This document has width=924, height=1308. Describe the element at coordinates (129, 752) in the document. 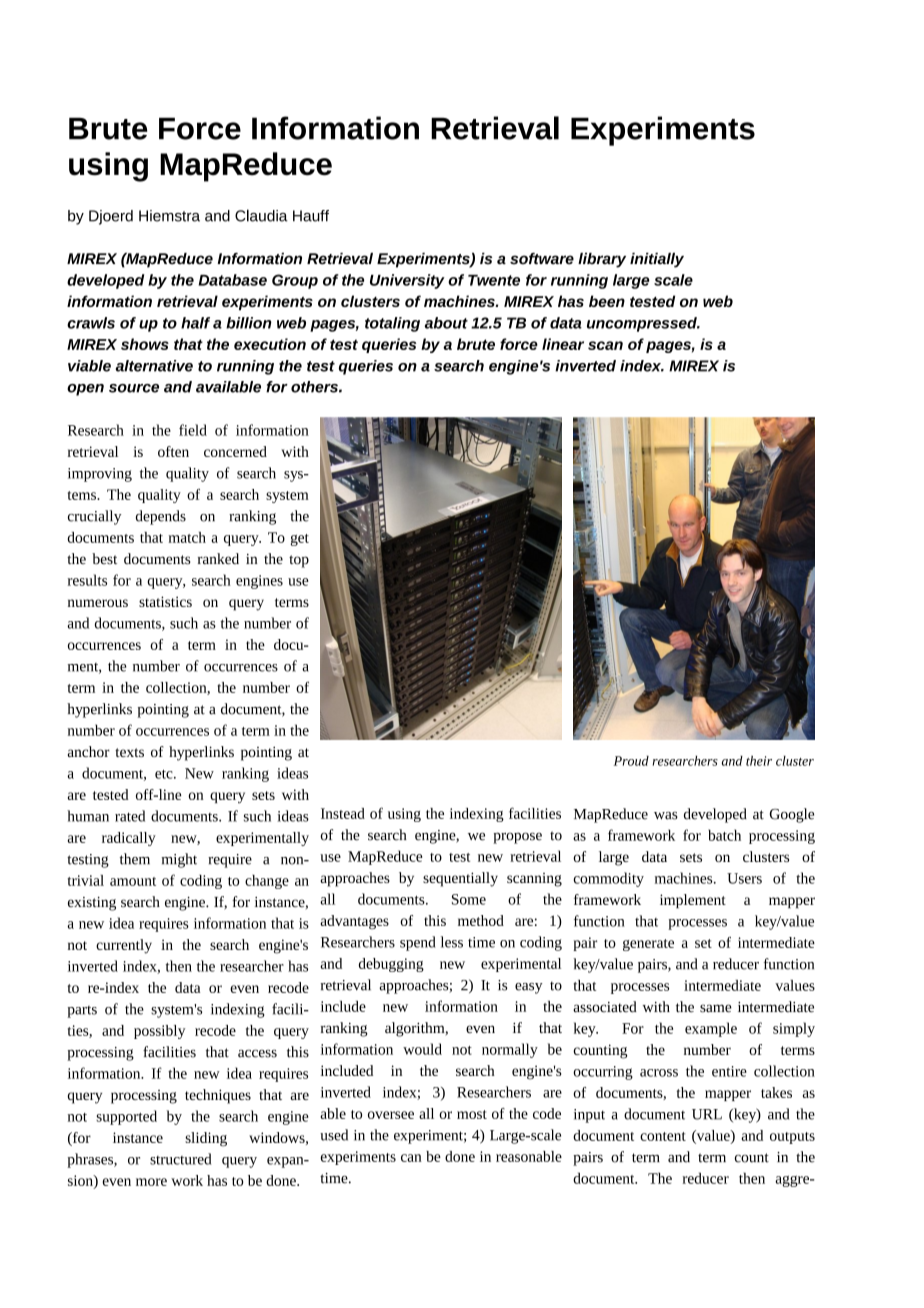

I see `texts` at that location.
